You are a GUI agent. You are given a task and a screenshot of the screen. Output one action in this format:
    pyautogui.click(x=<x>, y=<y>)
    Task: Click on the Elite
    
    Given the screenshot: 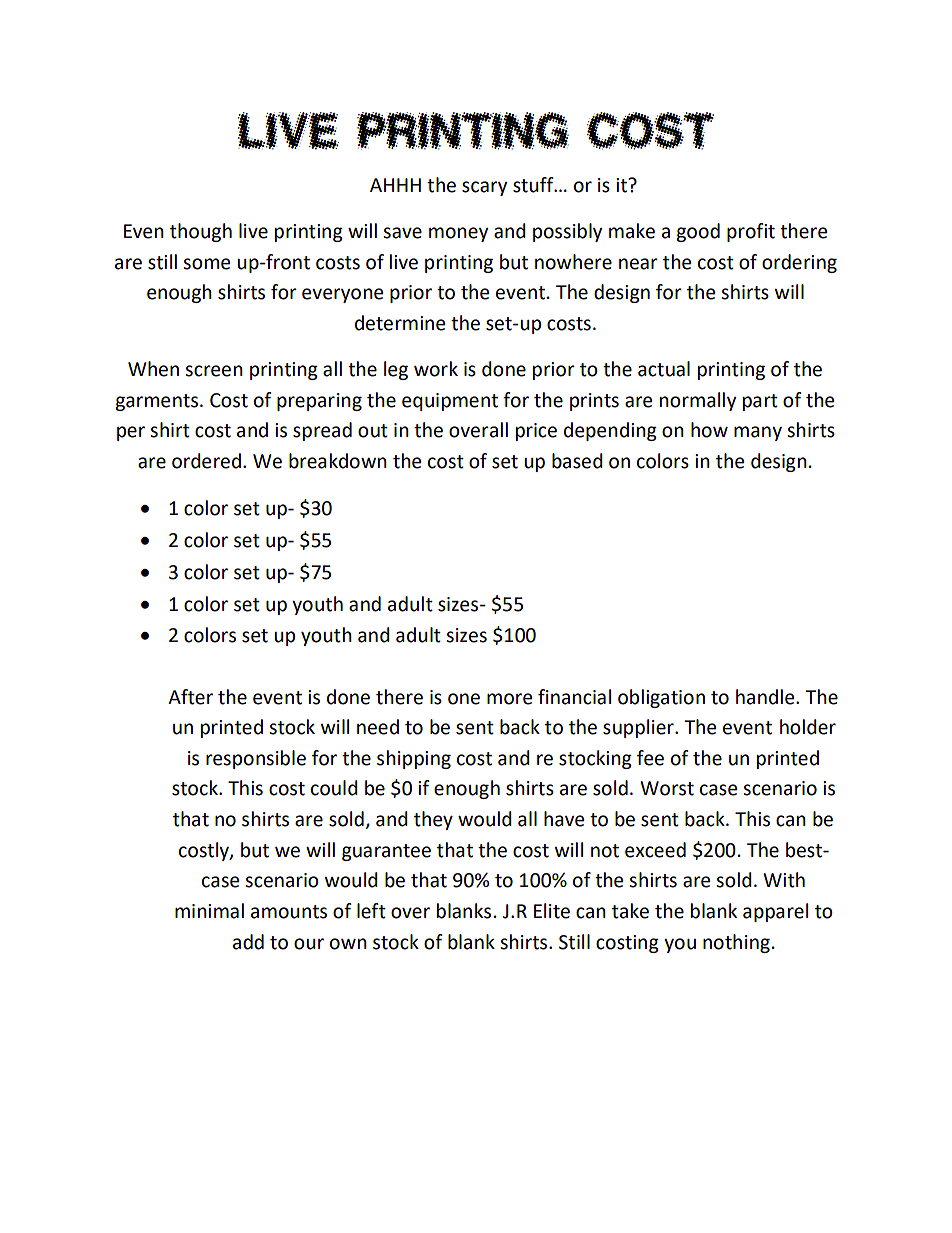 What is the action you would take?
    pyautogui.click(x=552, y=911)
